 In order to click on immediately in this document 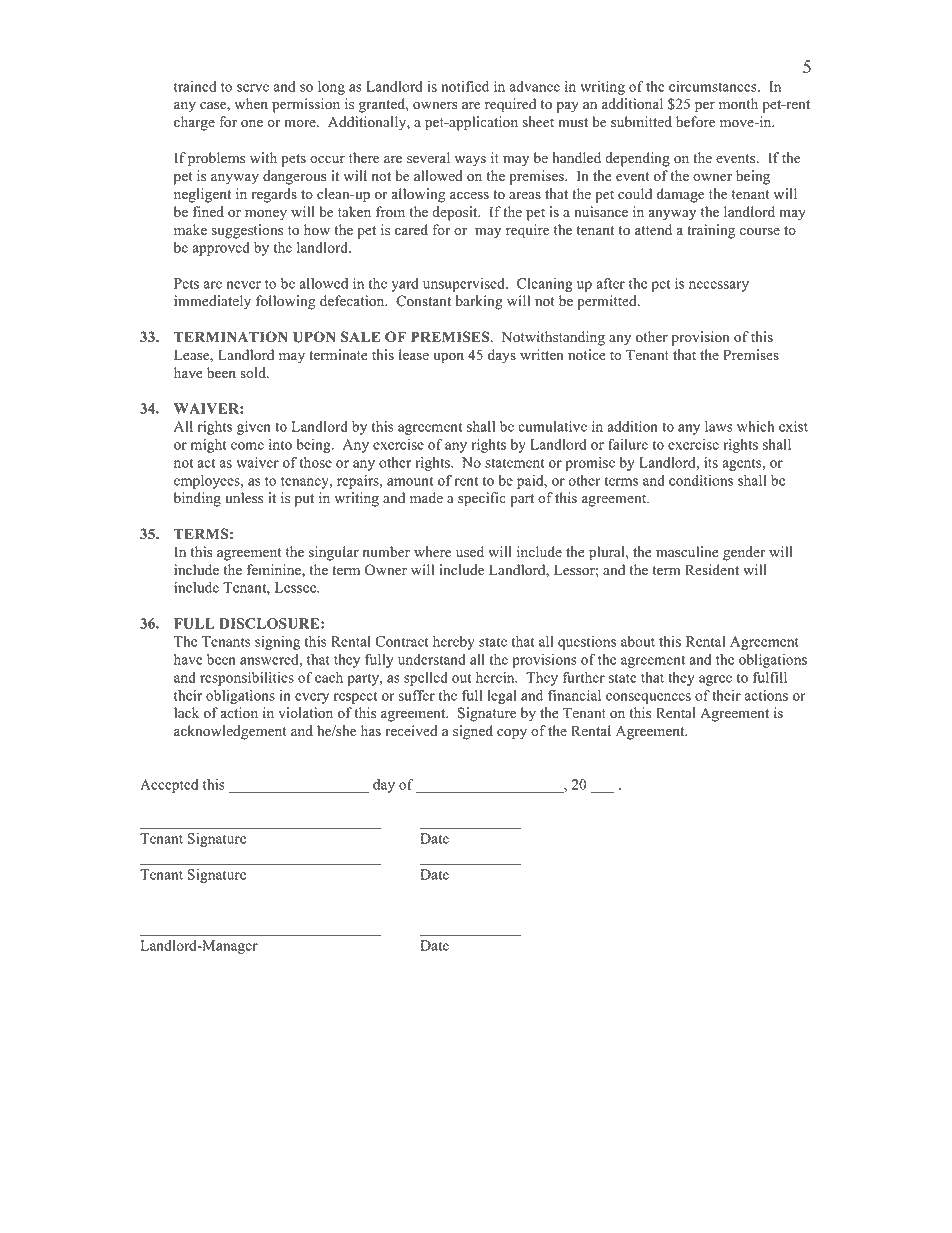, I will do `click(212, 302)`.
